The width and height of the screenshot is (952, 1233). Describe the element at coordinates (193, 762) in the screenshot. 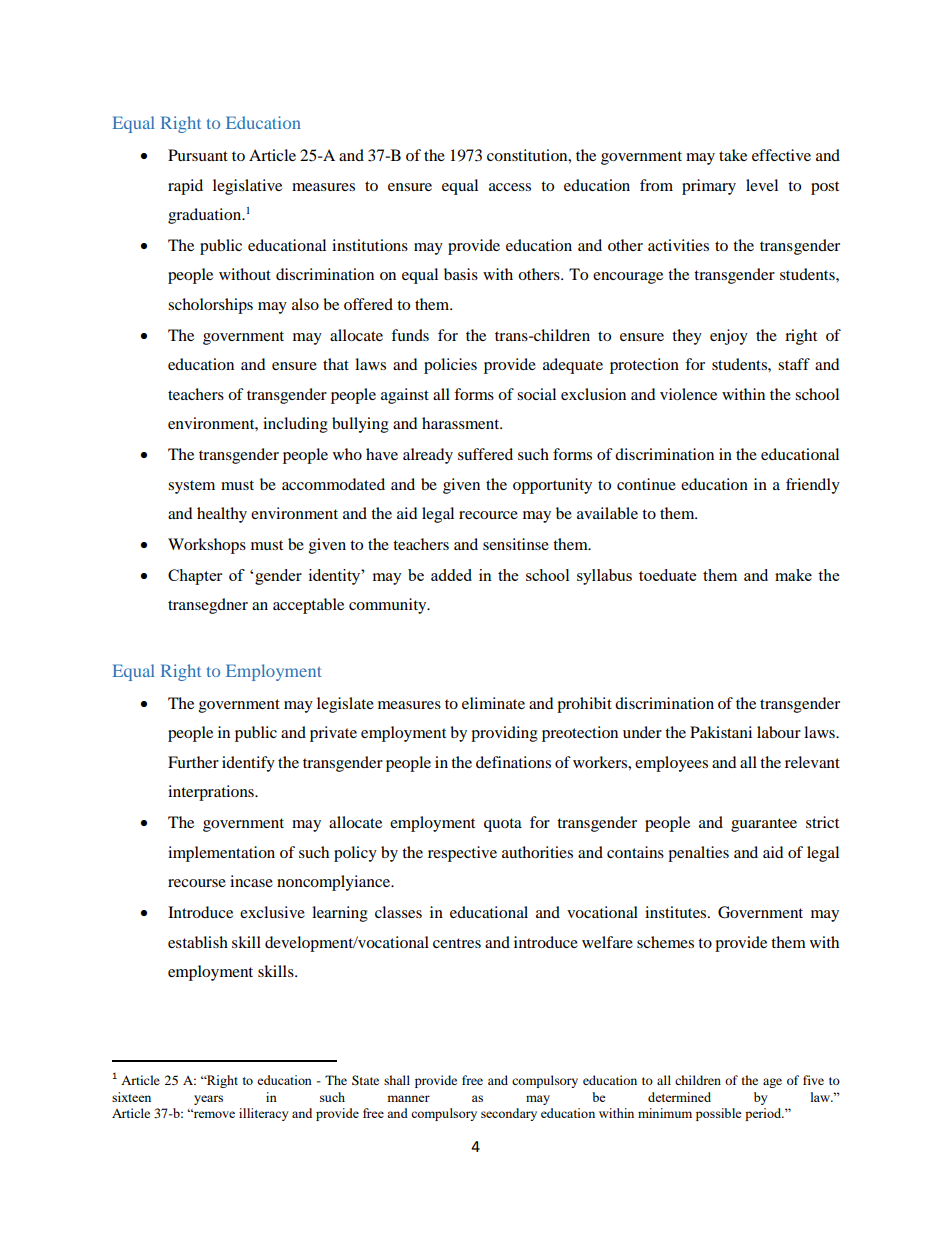

I see `Further` at that location.
